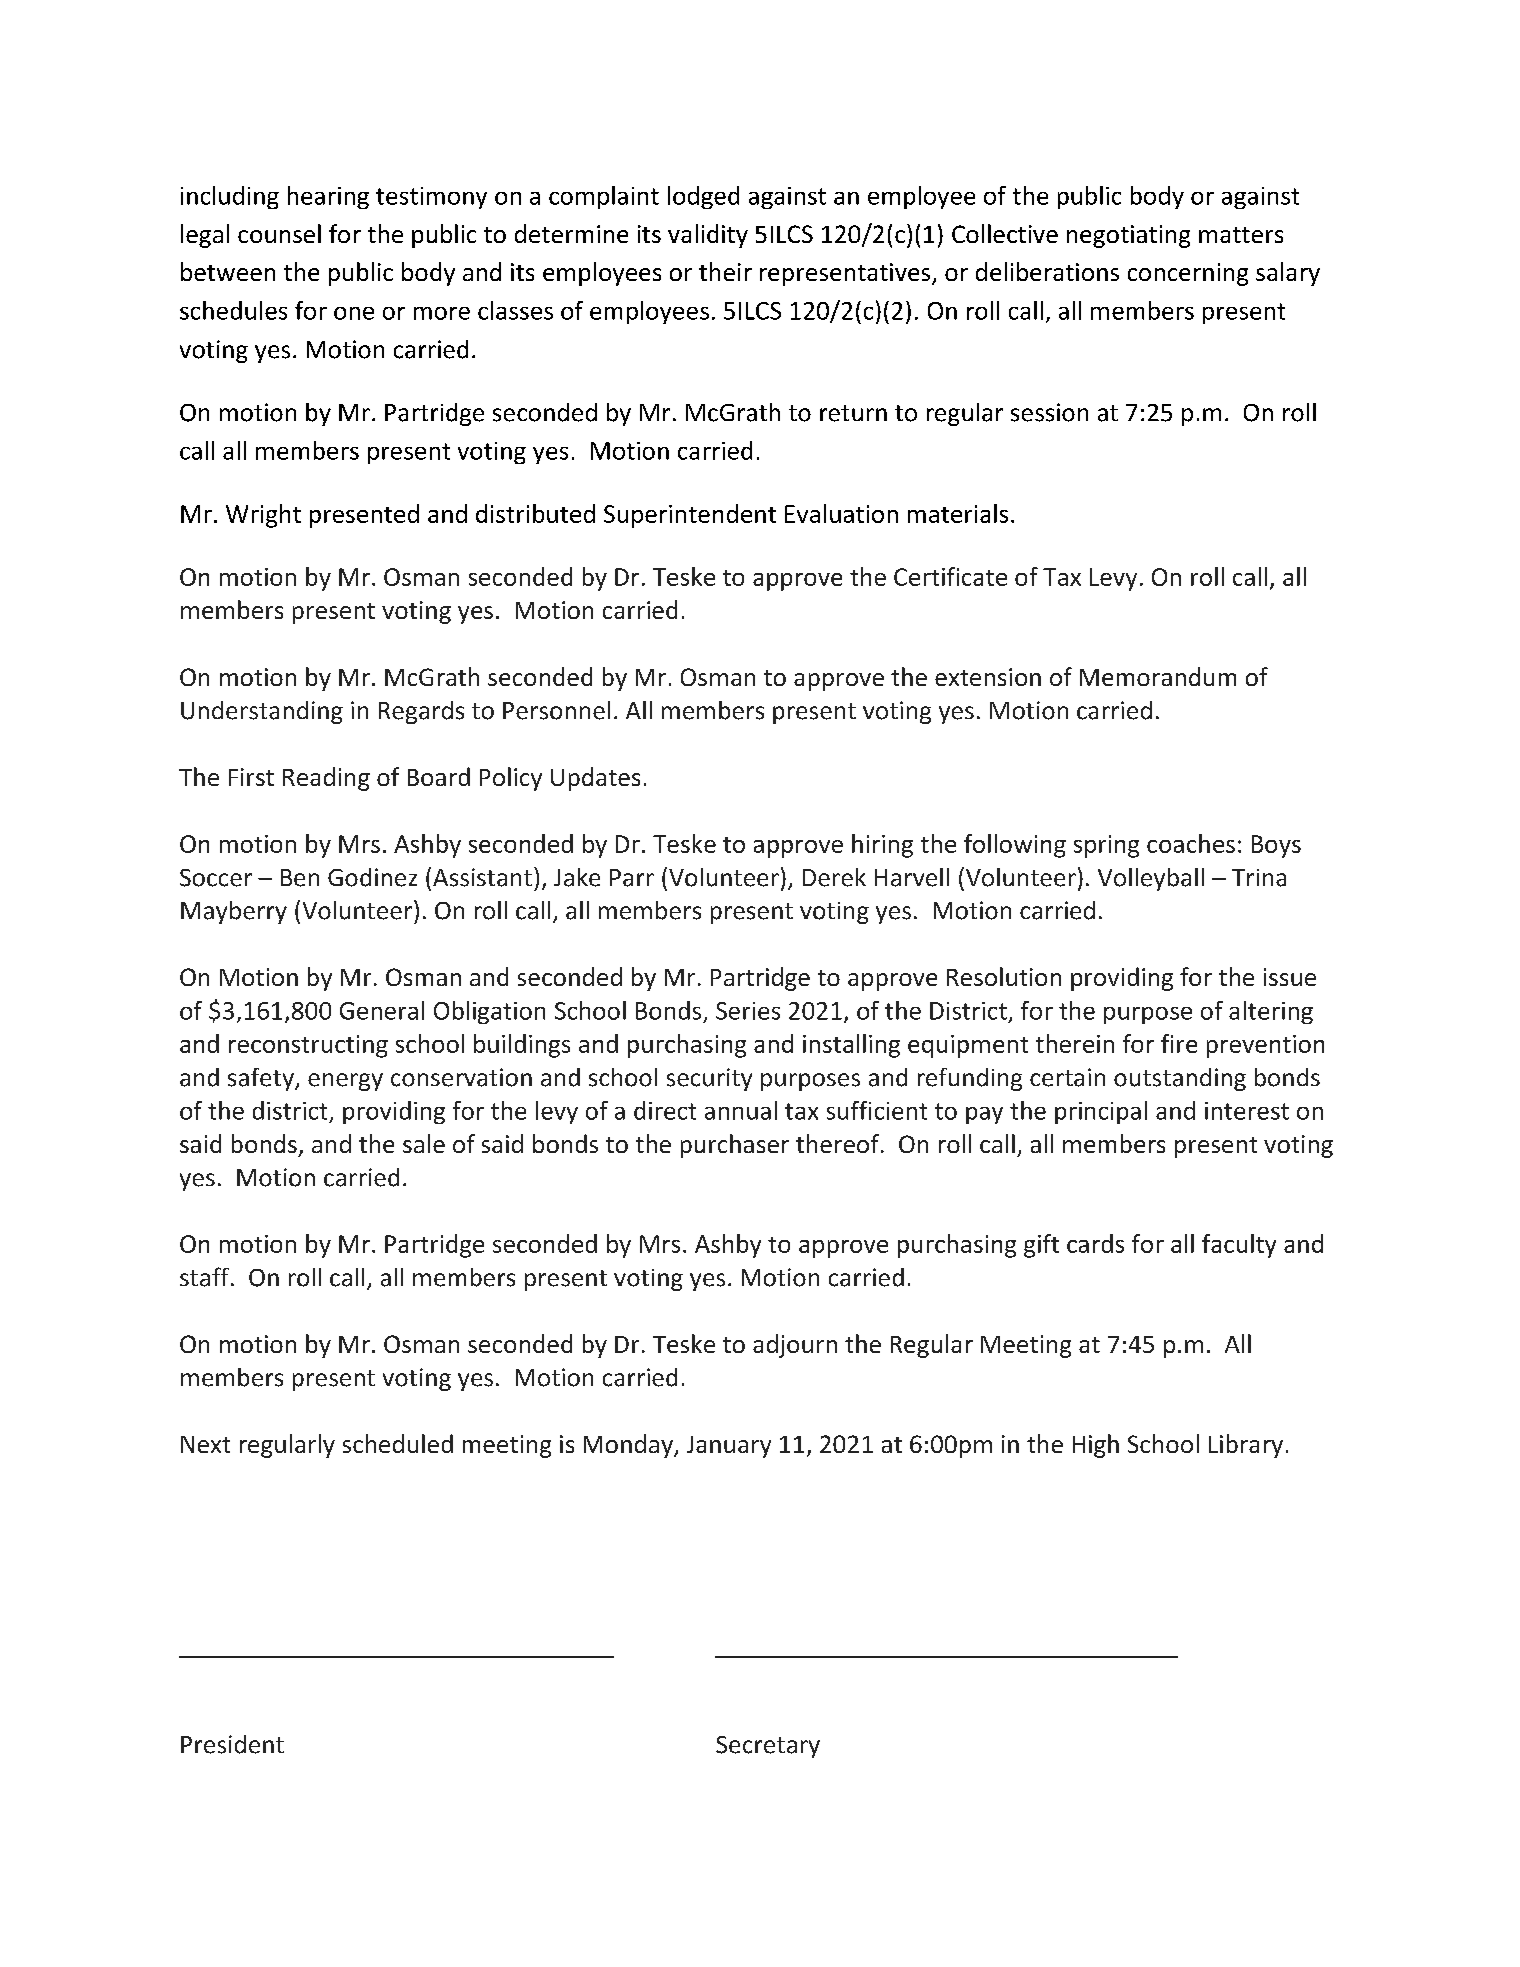 Image resolution: width=1520 pixels, height=1967 pixels. Describe the element at coordinates (326, 779) in the screenshot. I see `Reading` at that location.
